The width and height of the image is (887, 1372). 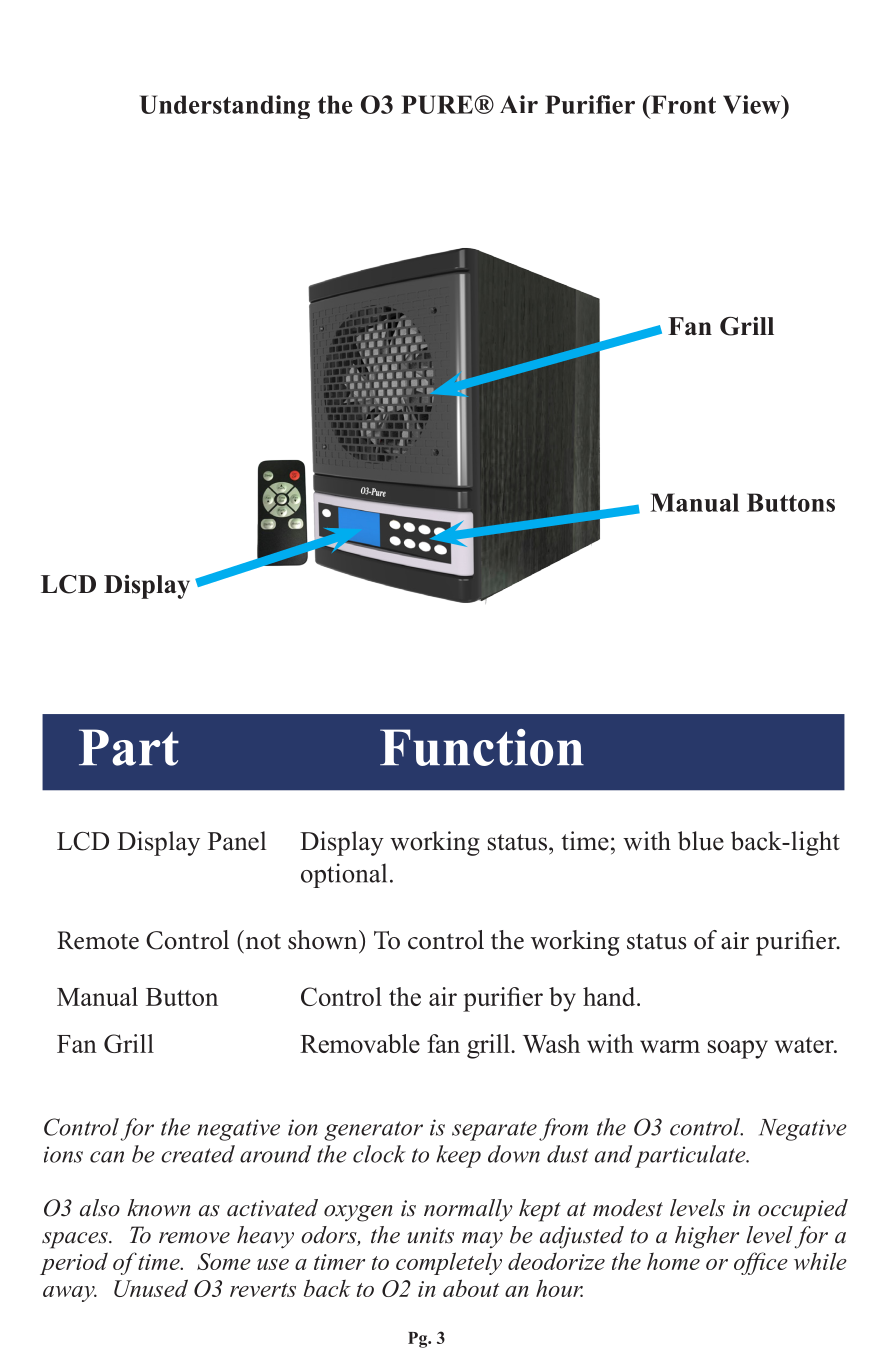 I want to click on View, so click(x=753, y=104).
